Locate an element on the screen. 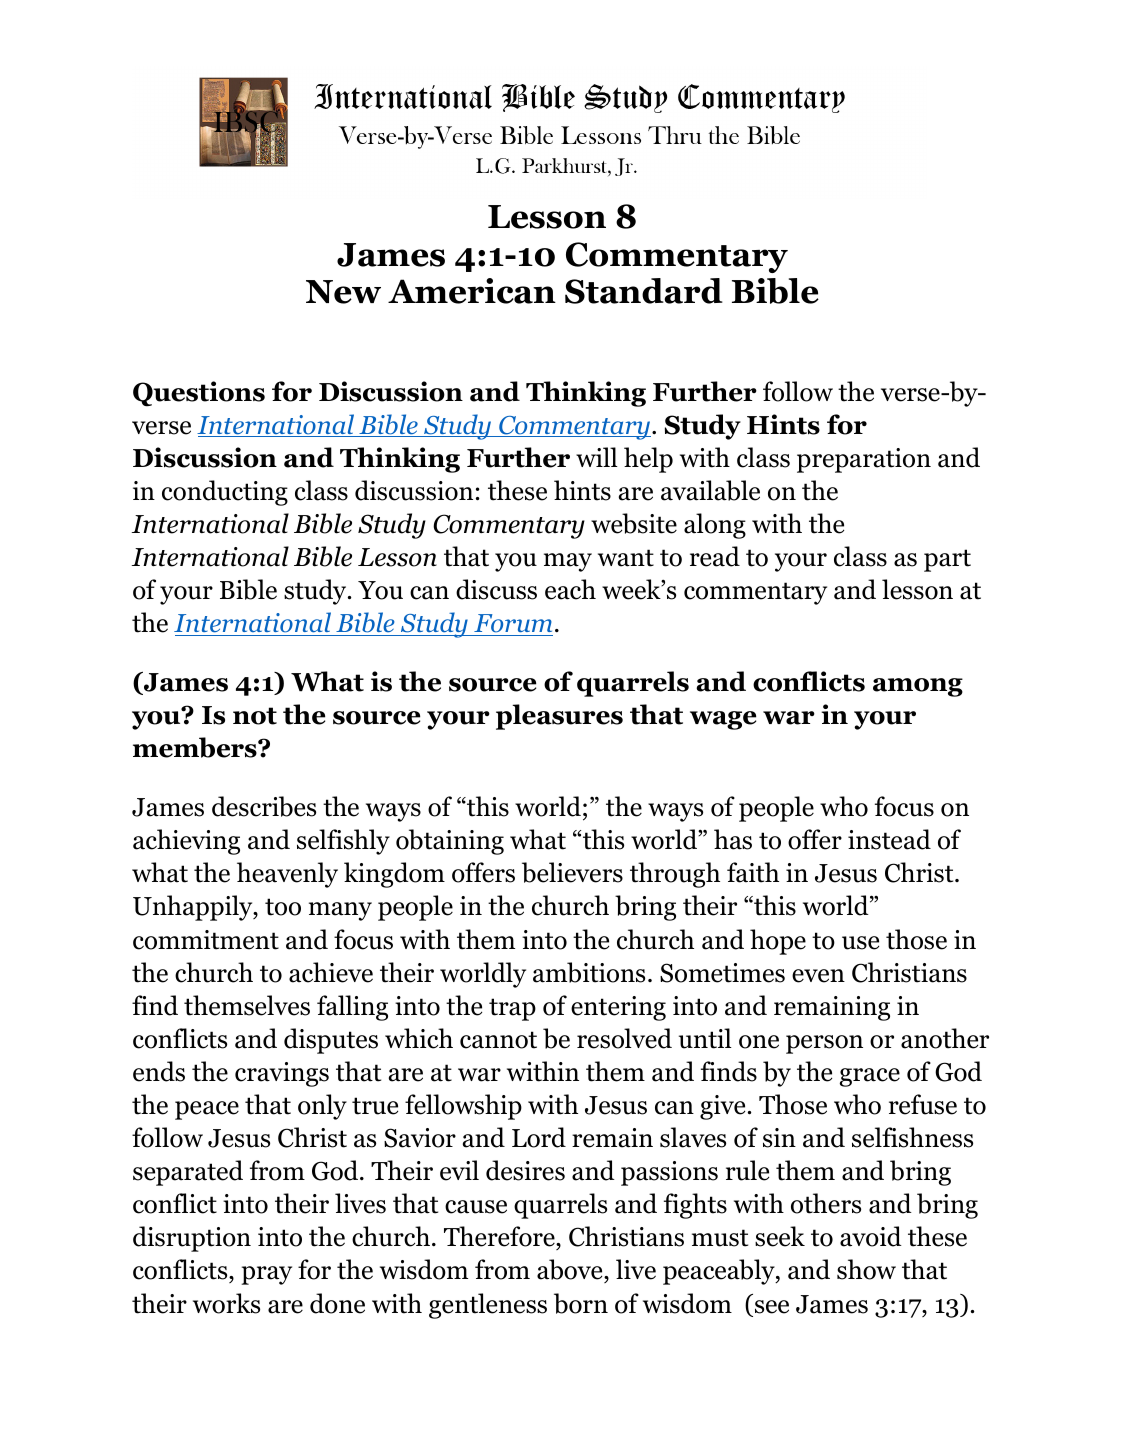  above is located at coordinates (571, 1271).
